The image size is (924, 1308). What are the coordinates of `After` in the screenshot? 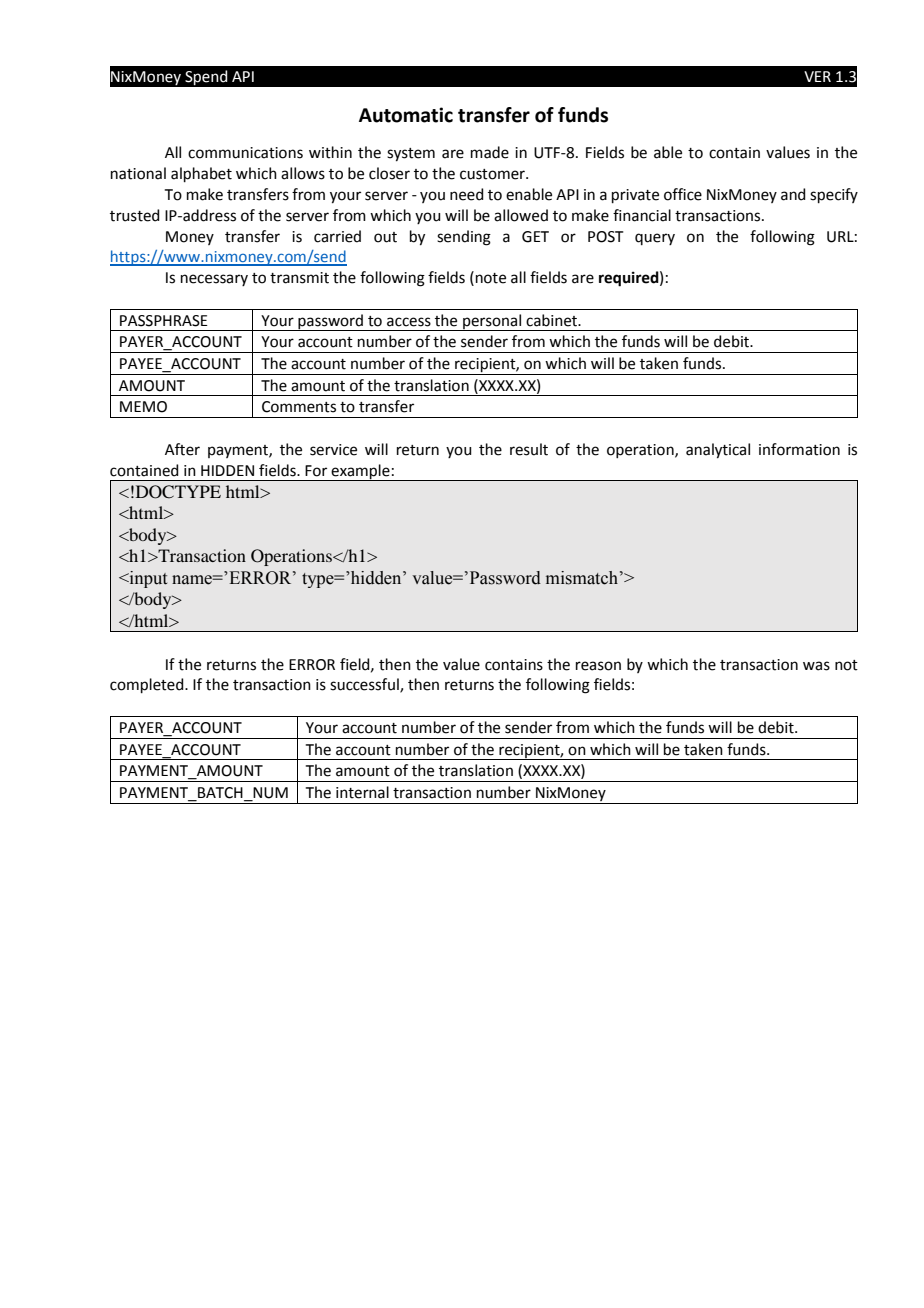 It's located at (182, 449).
